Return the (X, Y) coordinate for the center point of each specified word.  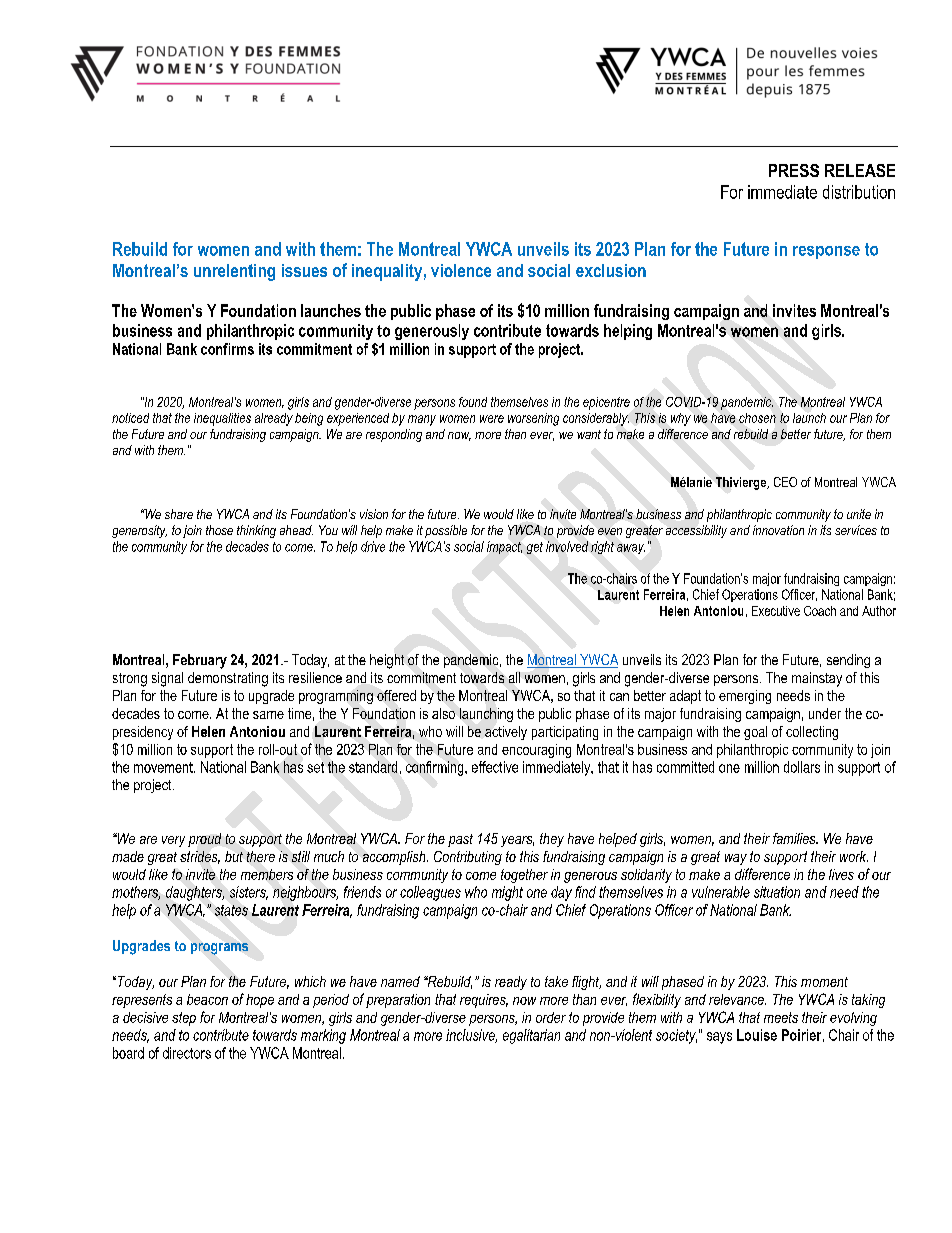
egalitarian (531, 1036)
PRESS (794, 170)
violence (461, 270)
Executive (776, 611)
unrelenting (234, 272)
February (200, 661)
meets (781, 1017)
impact (504, 547)
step (184, 1019)
